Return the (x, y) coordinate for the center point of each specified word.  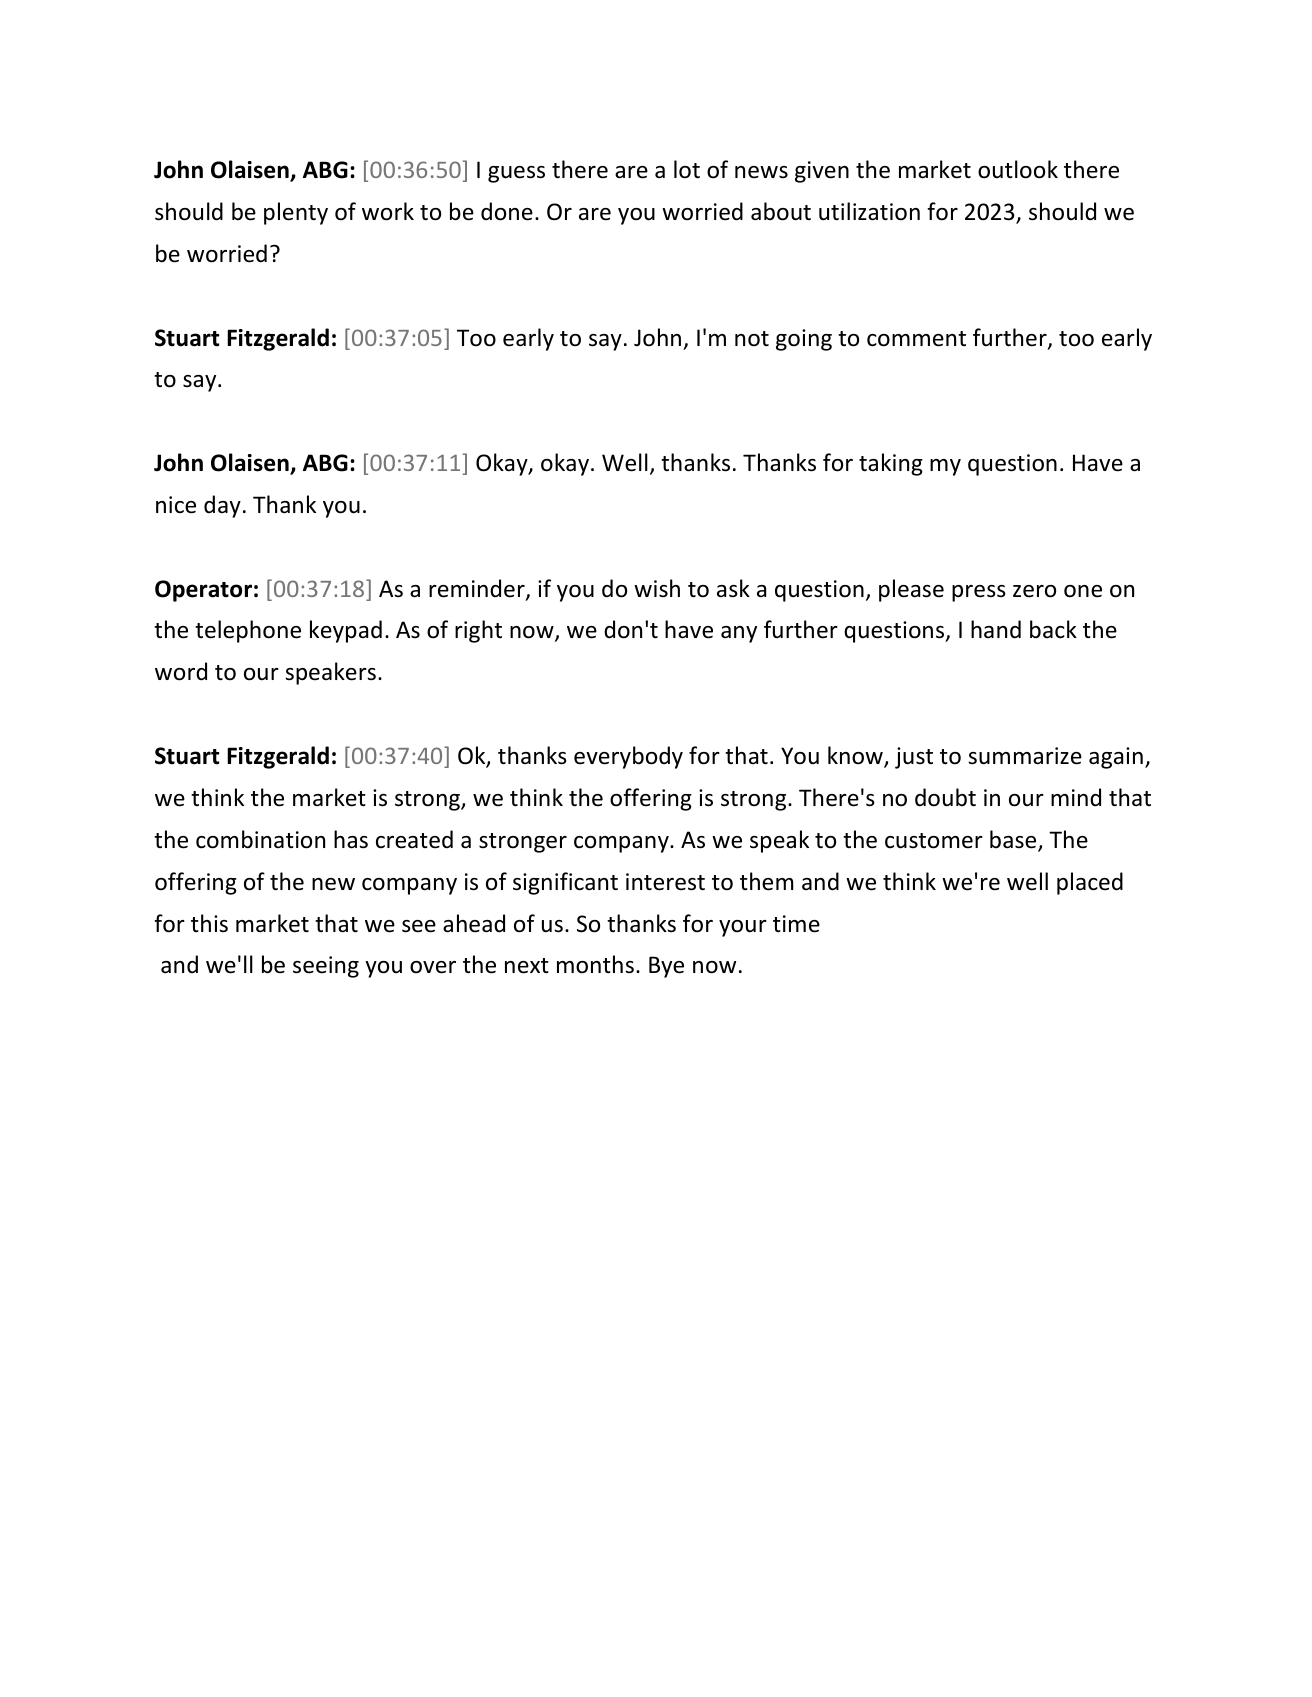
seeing (326, 967)
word (181, 671)
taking (891, 464)
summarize (1025, 756)
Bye (666, 967)
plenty (296, 213)
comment (916, 339)
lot (687, 169)
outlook (1018, 169)
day (222, 506)
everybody (628, 757)
